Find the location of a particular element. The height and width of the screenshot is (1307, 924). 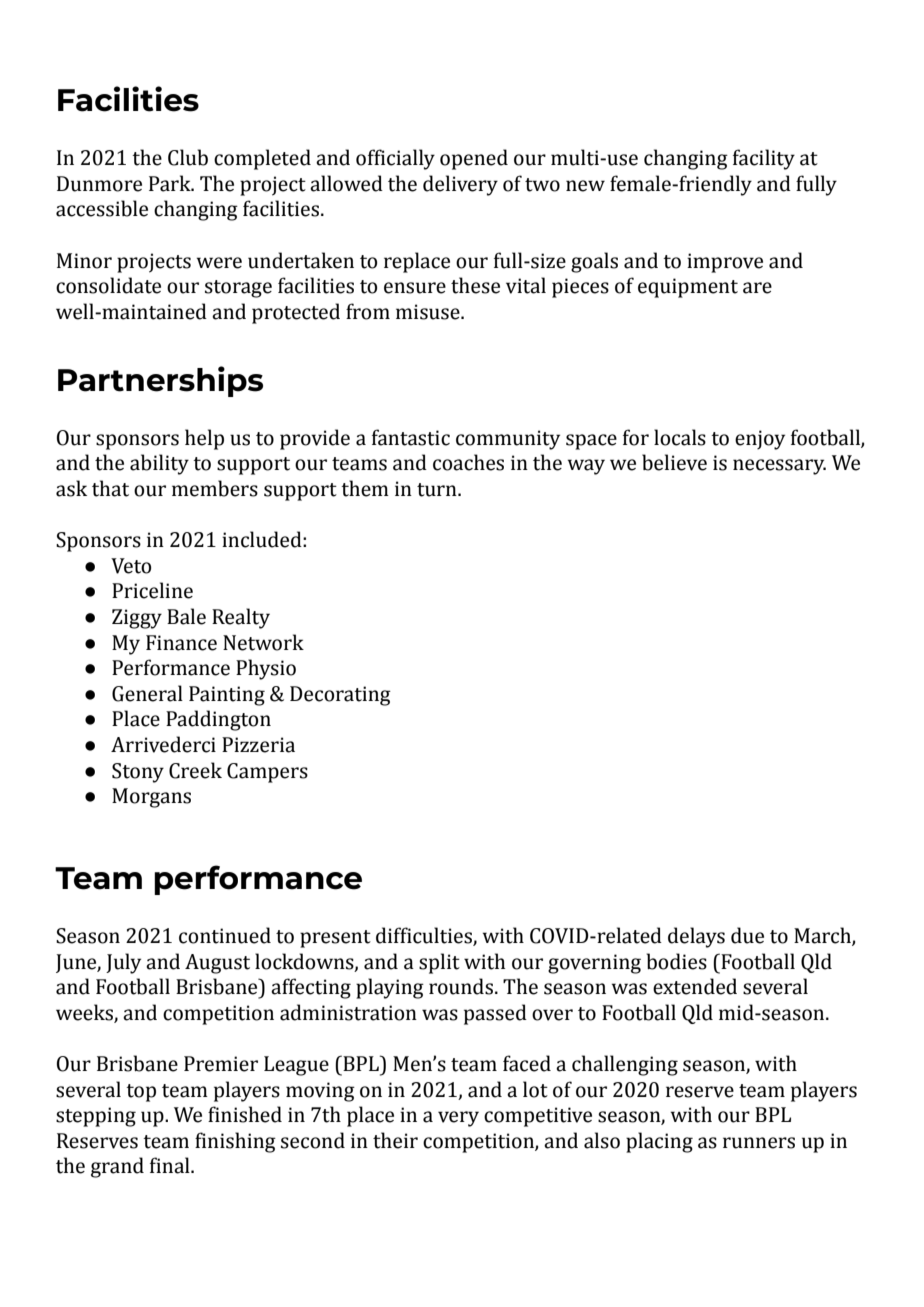

officially is located at coordinates (395, 159).
